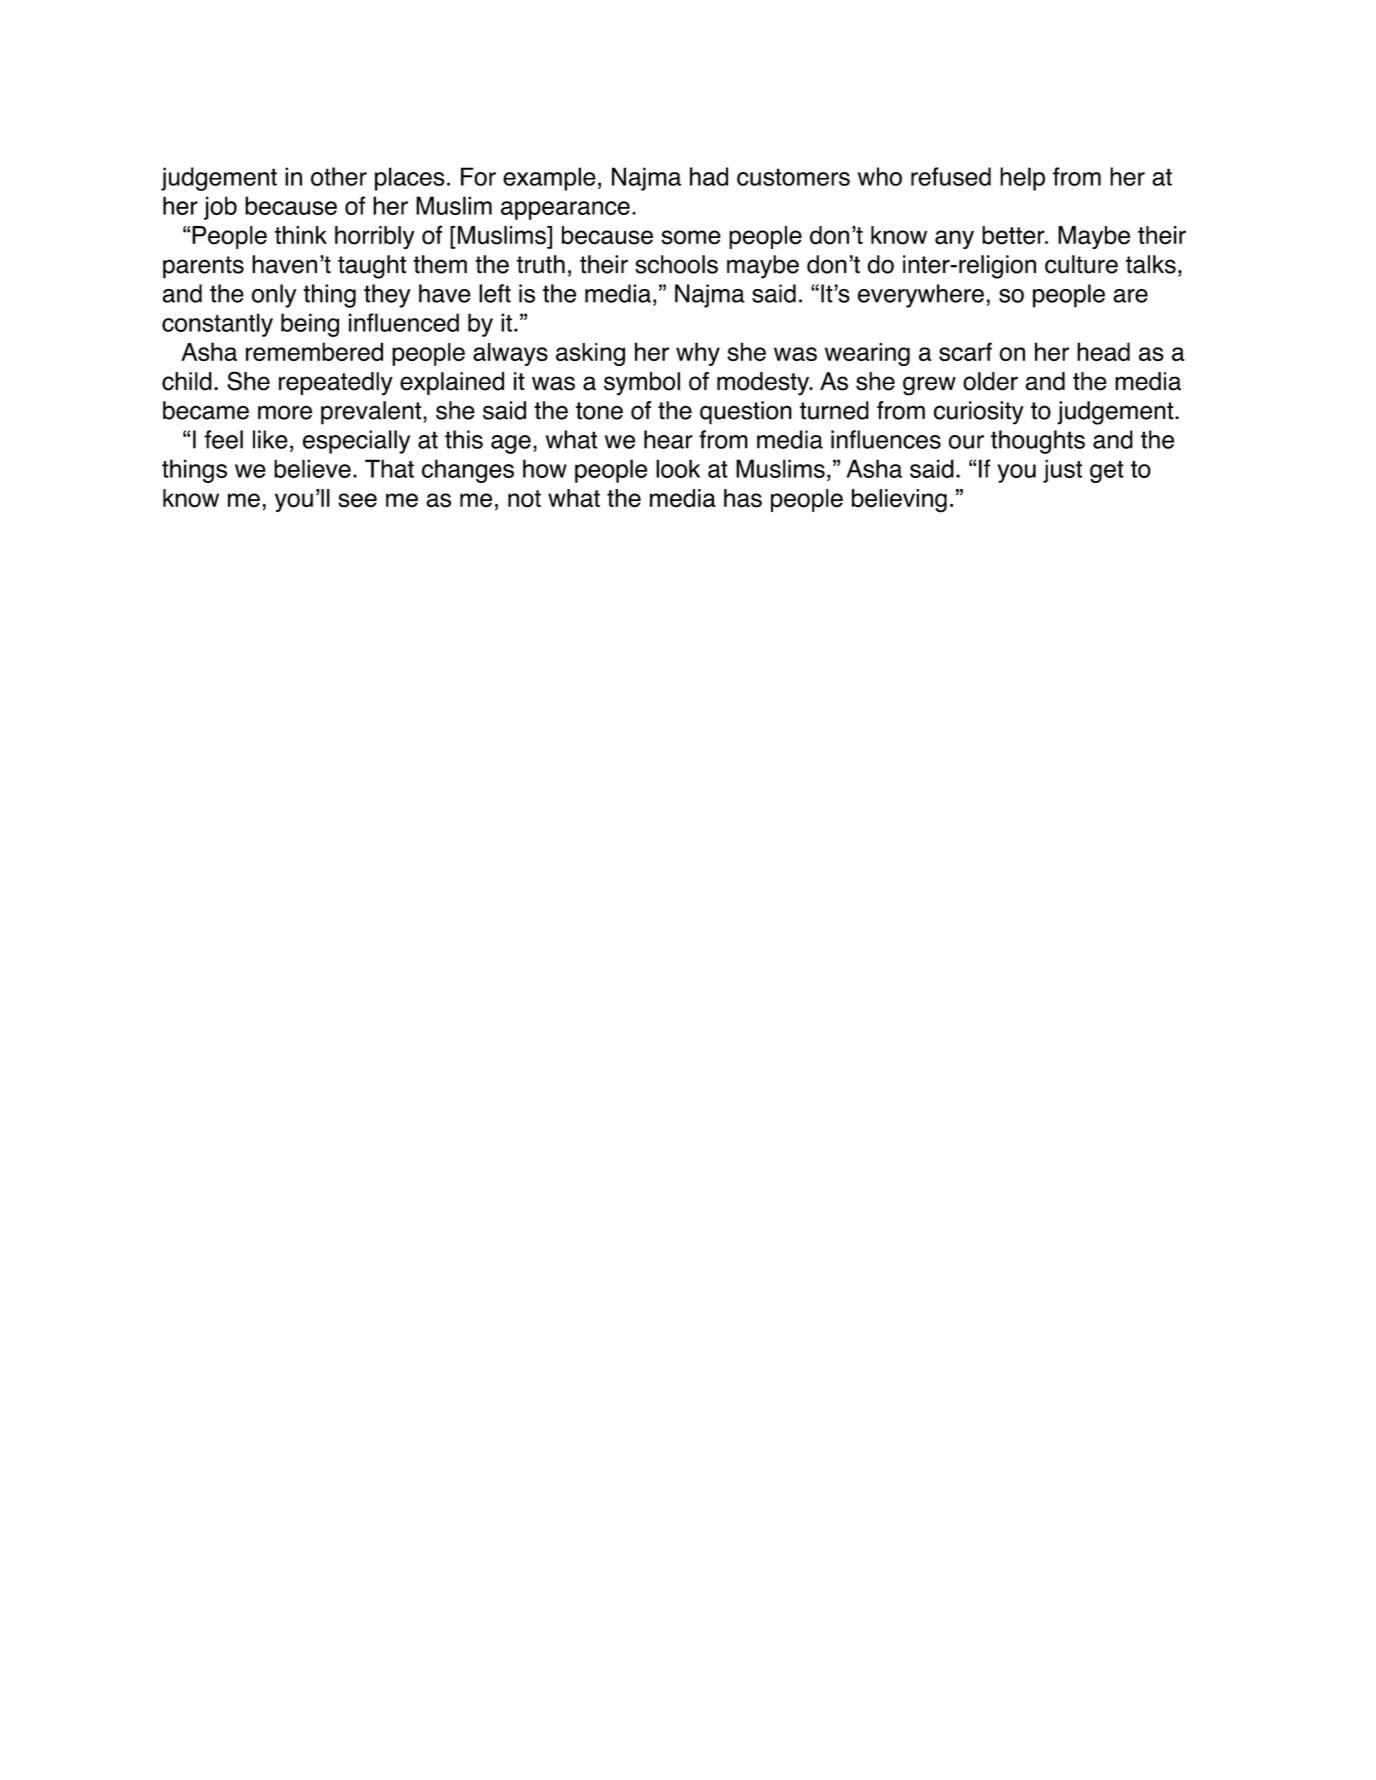 The width and height of the screenshot is (1376, 1780). What do you see at coordinates (357, 500) in the screenshot?
I see `see` at bounding box center [357, 500].
